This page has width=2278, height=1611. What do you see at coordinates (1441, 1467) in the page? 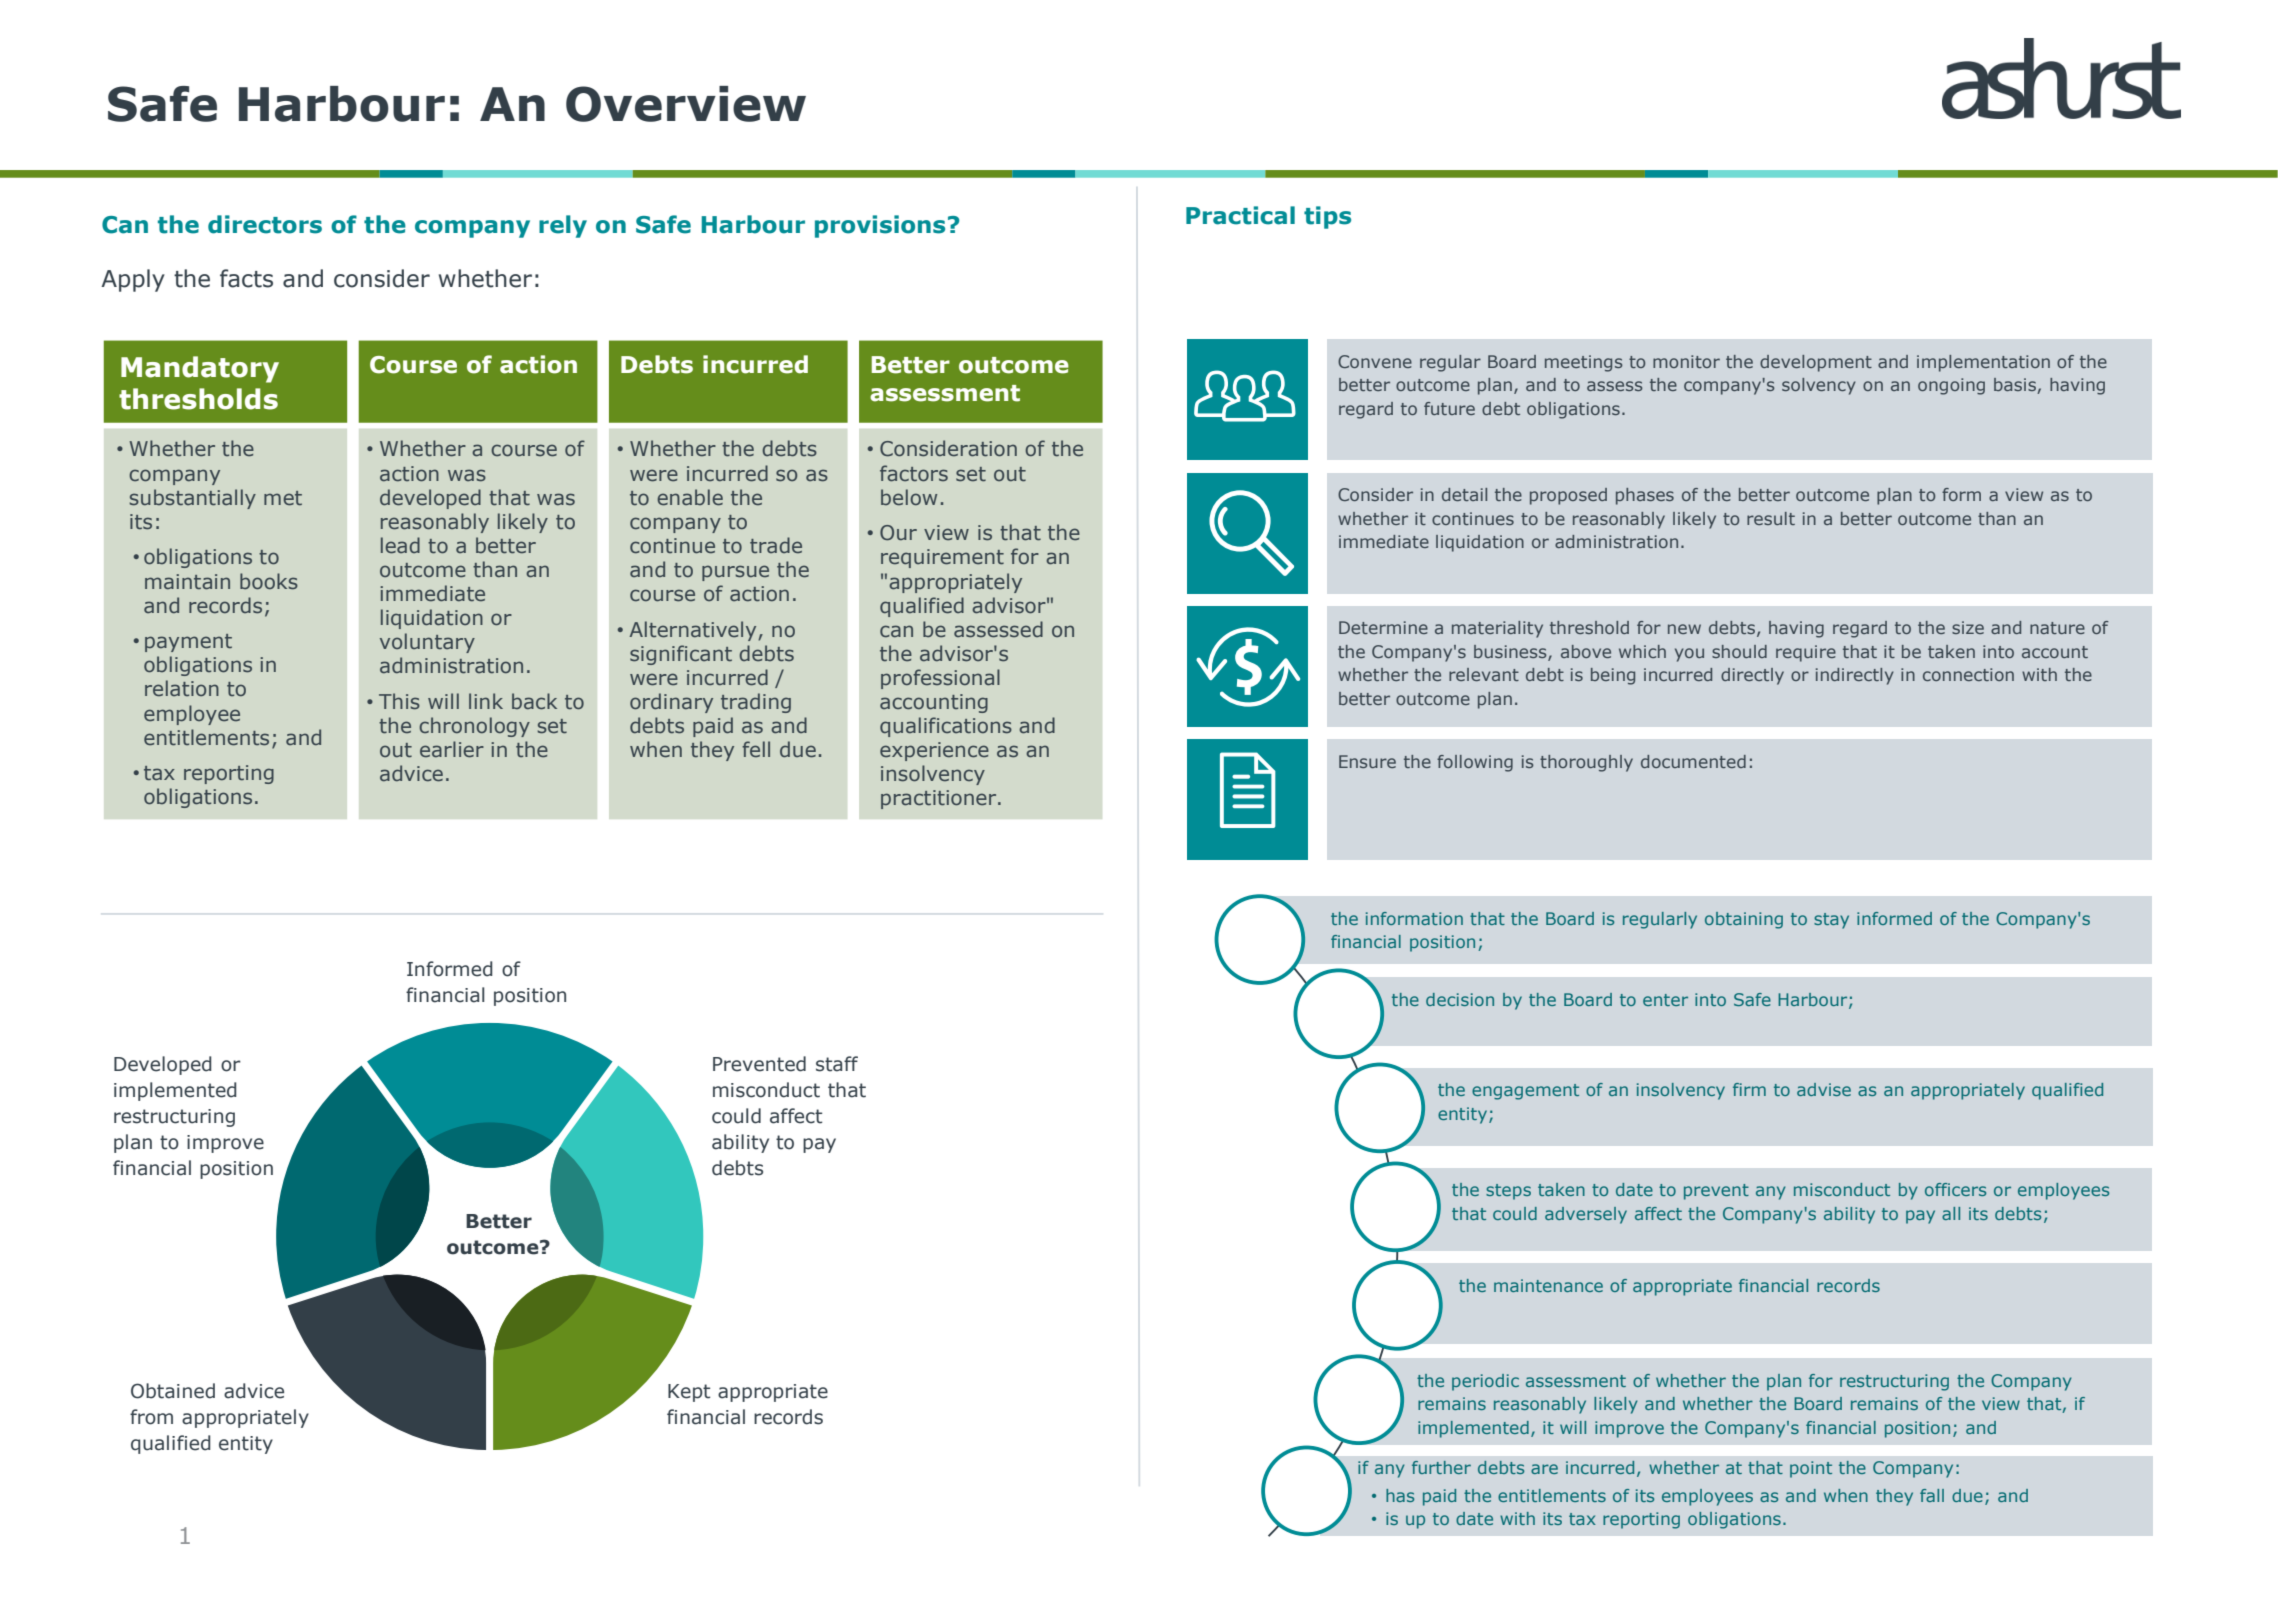
I see `further` at bounding box center [1441, 1467].
